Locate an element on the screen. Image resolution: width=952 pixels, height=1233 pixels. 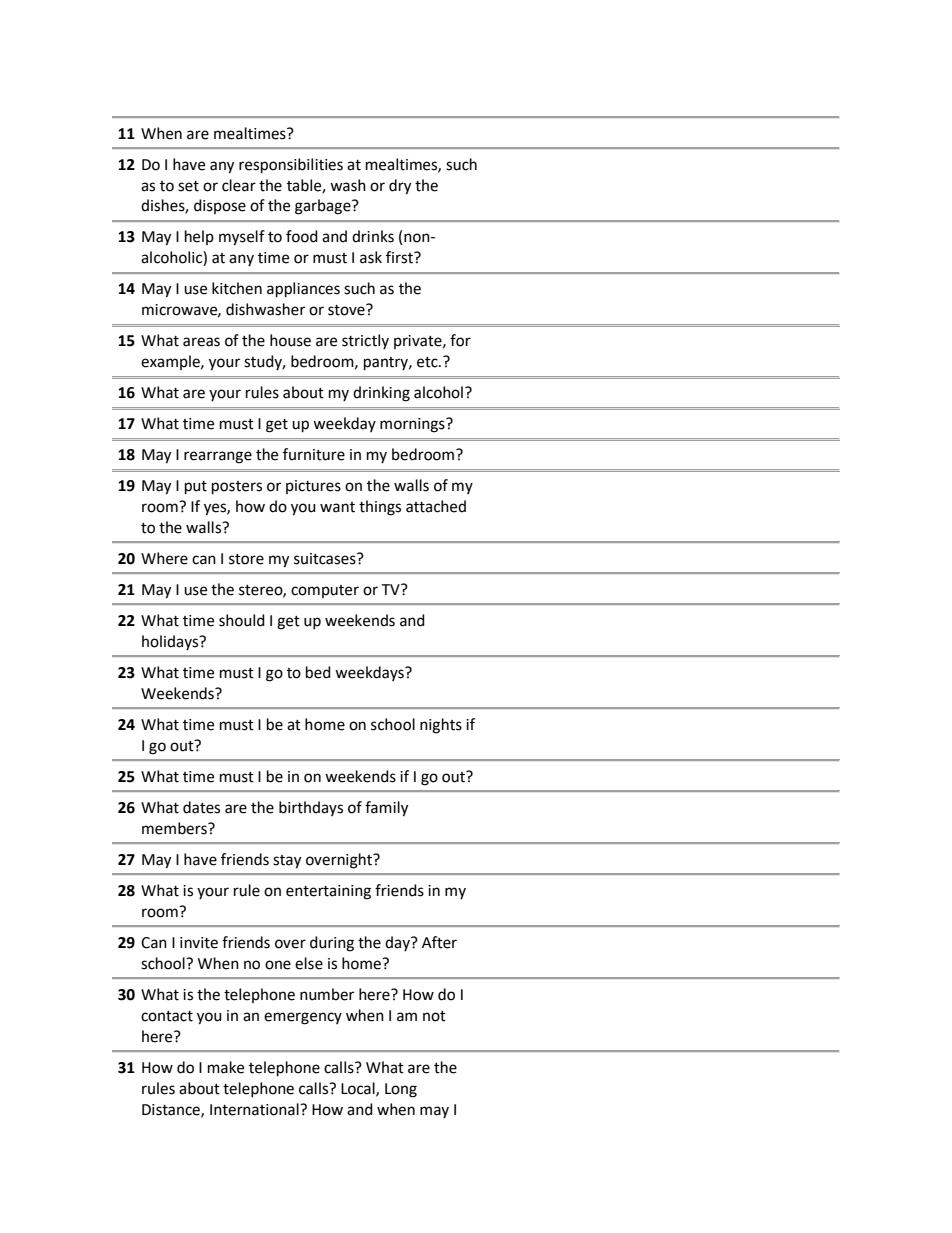
garbage is located at coordinates (324, 207).
